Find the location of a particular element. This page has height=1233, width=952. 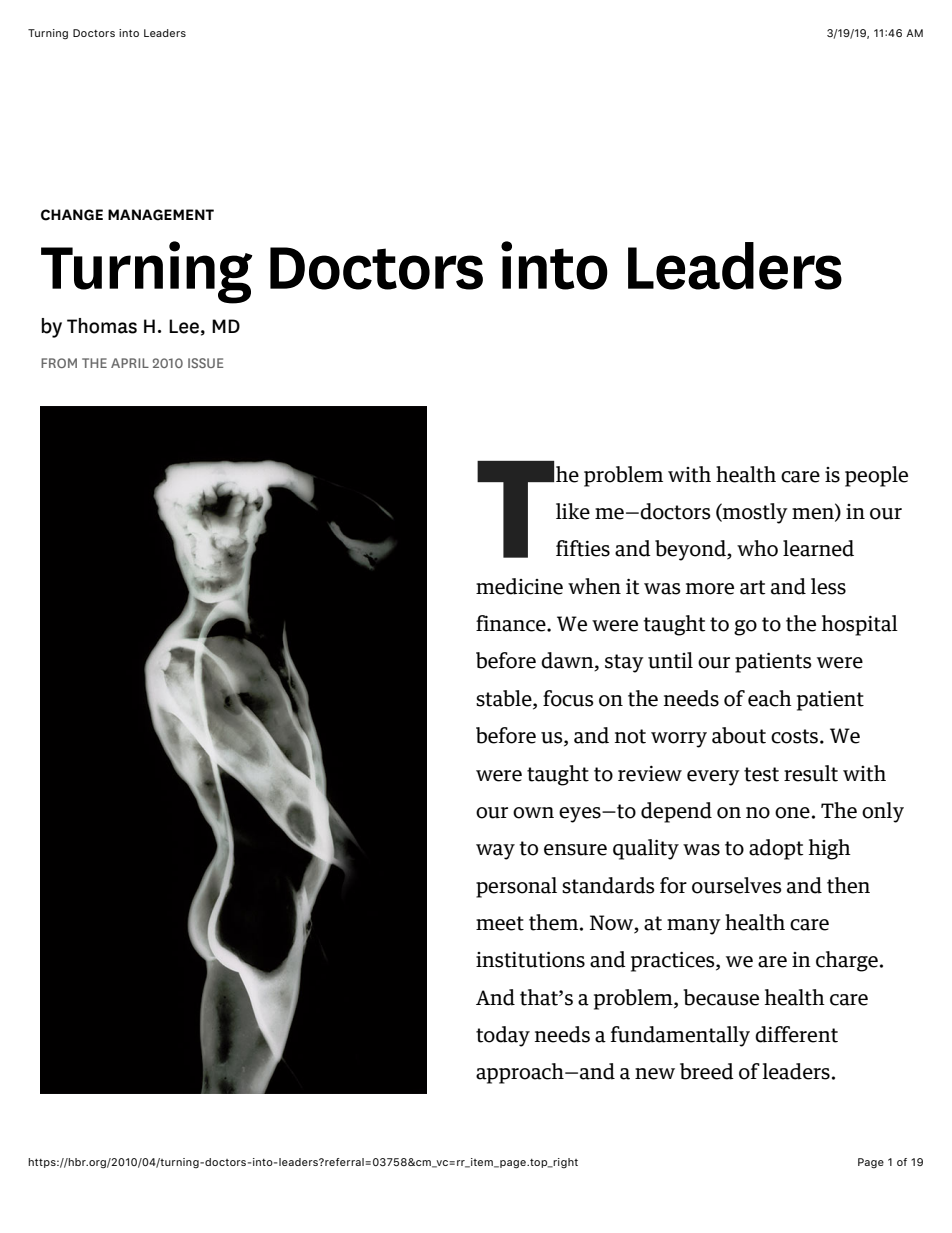

focus is located at coordinates (568, 698).
